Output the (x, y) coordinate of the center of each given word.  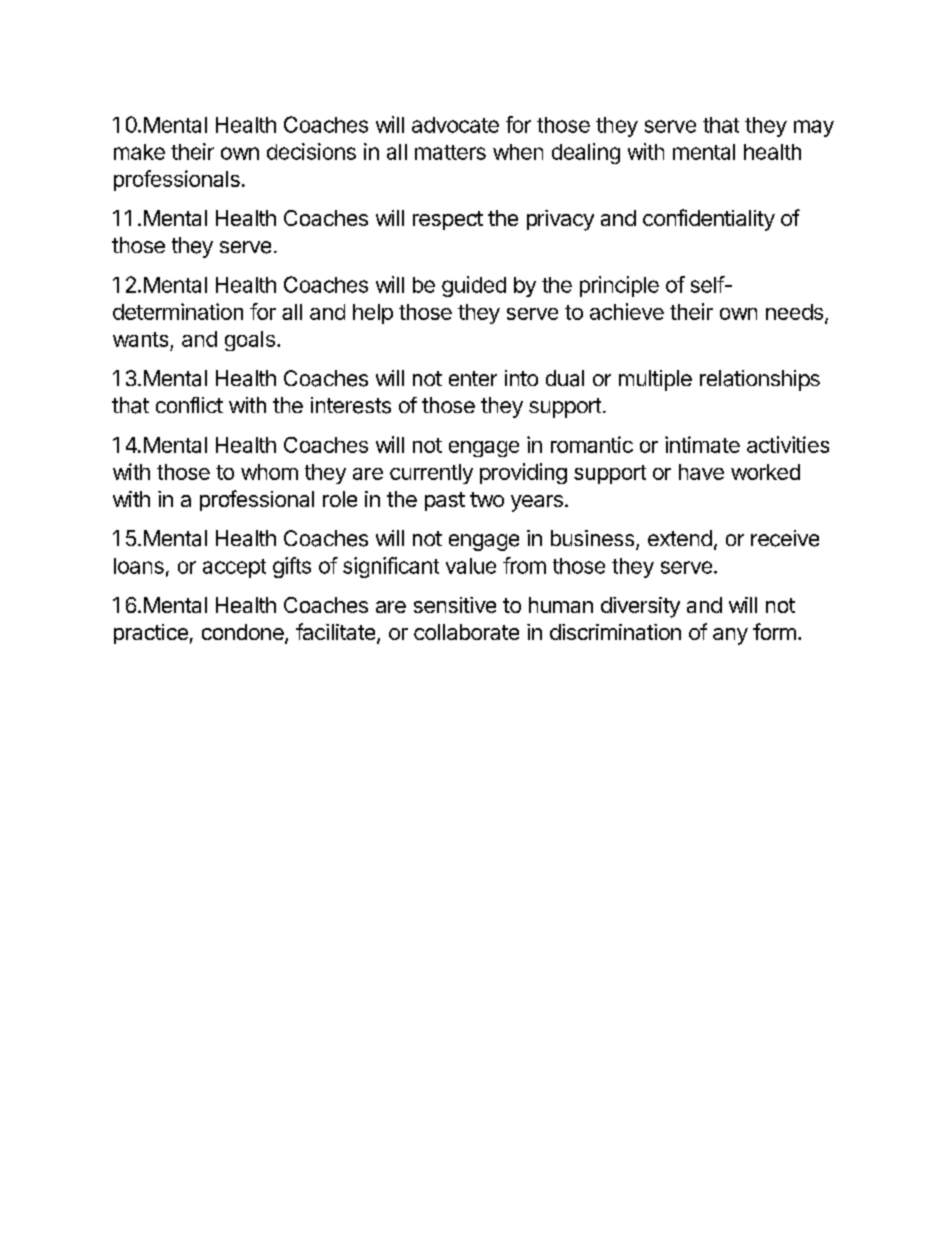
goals (250, 341)
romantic (592, 444)
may (814, 128)
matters (450, 152)
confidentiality (709, 220)
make (139, 152)
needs (794, 312)
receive (785, 538)
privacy (560, 220)
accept (234, 568)
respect (448, 220)
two (487, 499)
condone (244, 633)
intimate (702, 444)
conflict (189, 405)
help (373, 314)
